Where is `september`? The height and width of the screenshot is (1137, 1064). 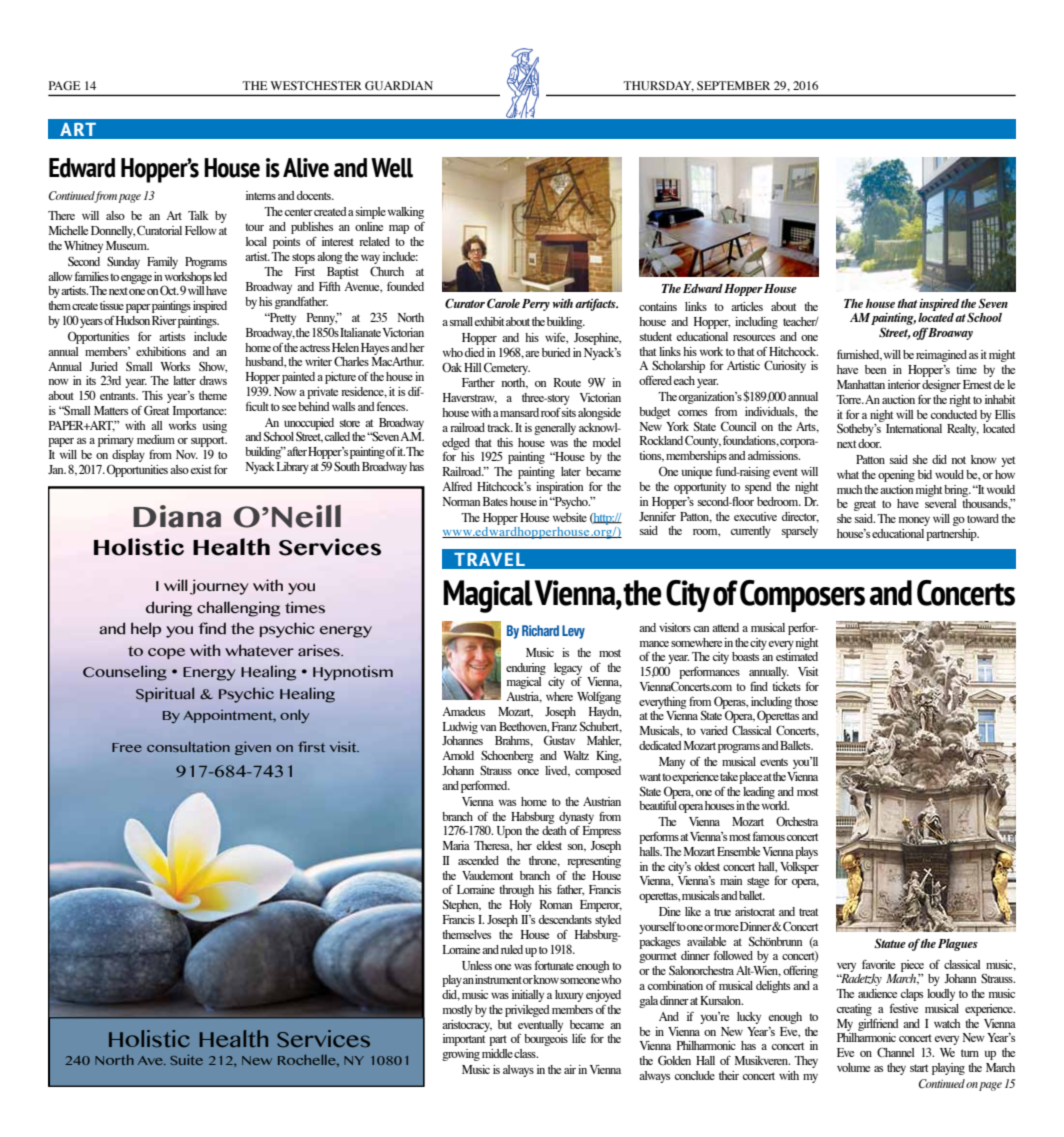 september is located at coordinates (733, 85).
